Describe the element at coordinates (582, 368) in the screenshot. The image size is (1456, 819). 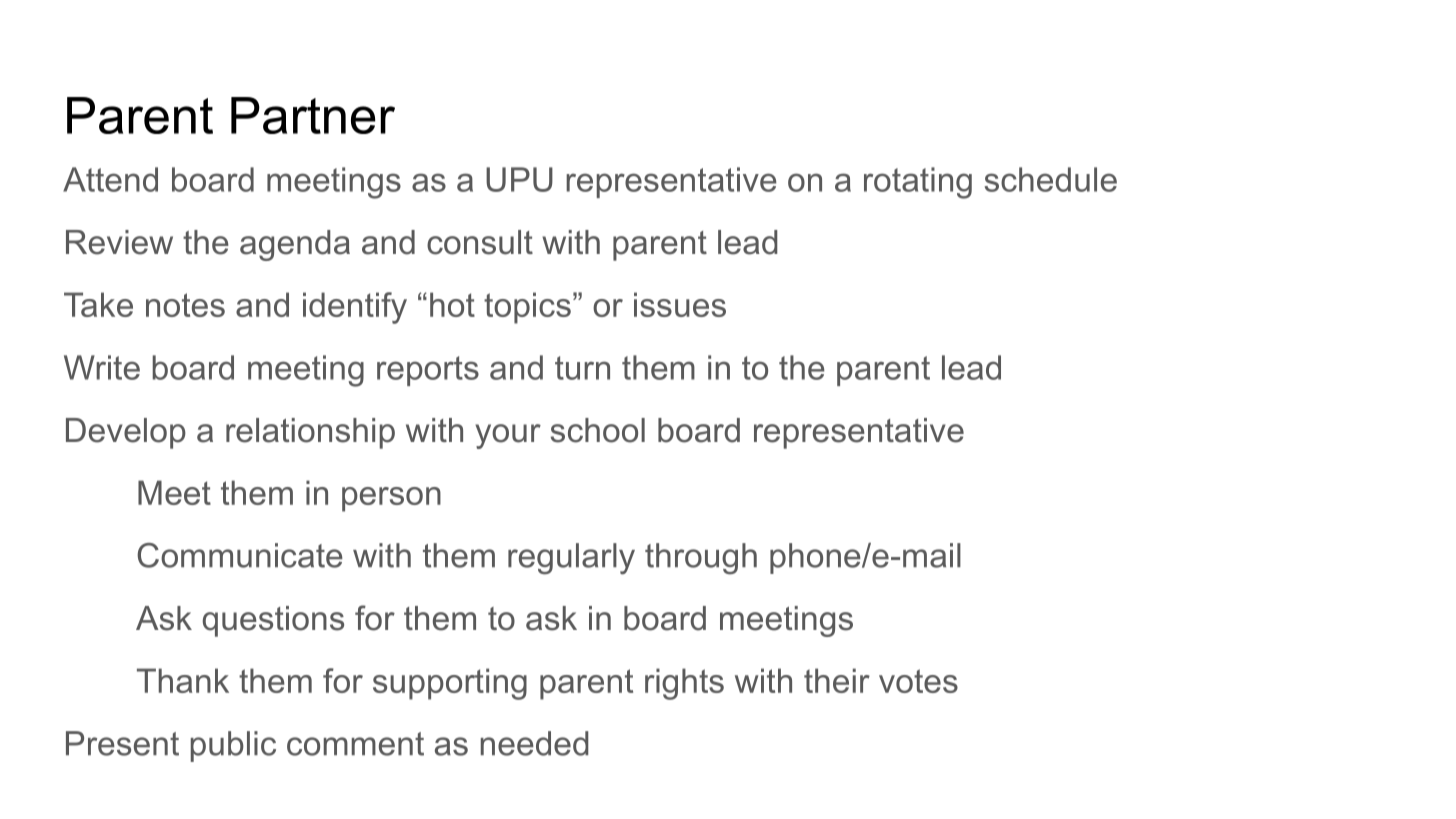
I see `turn` at that location.
